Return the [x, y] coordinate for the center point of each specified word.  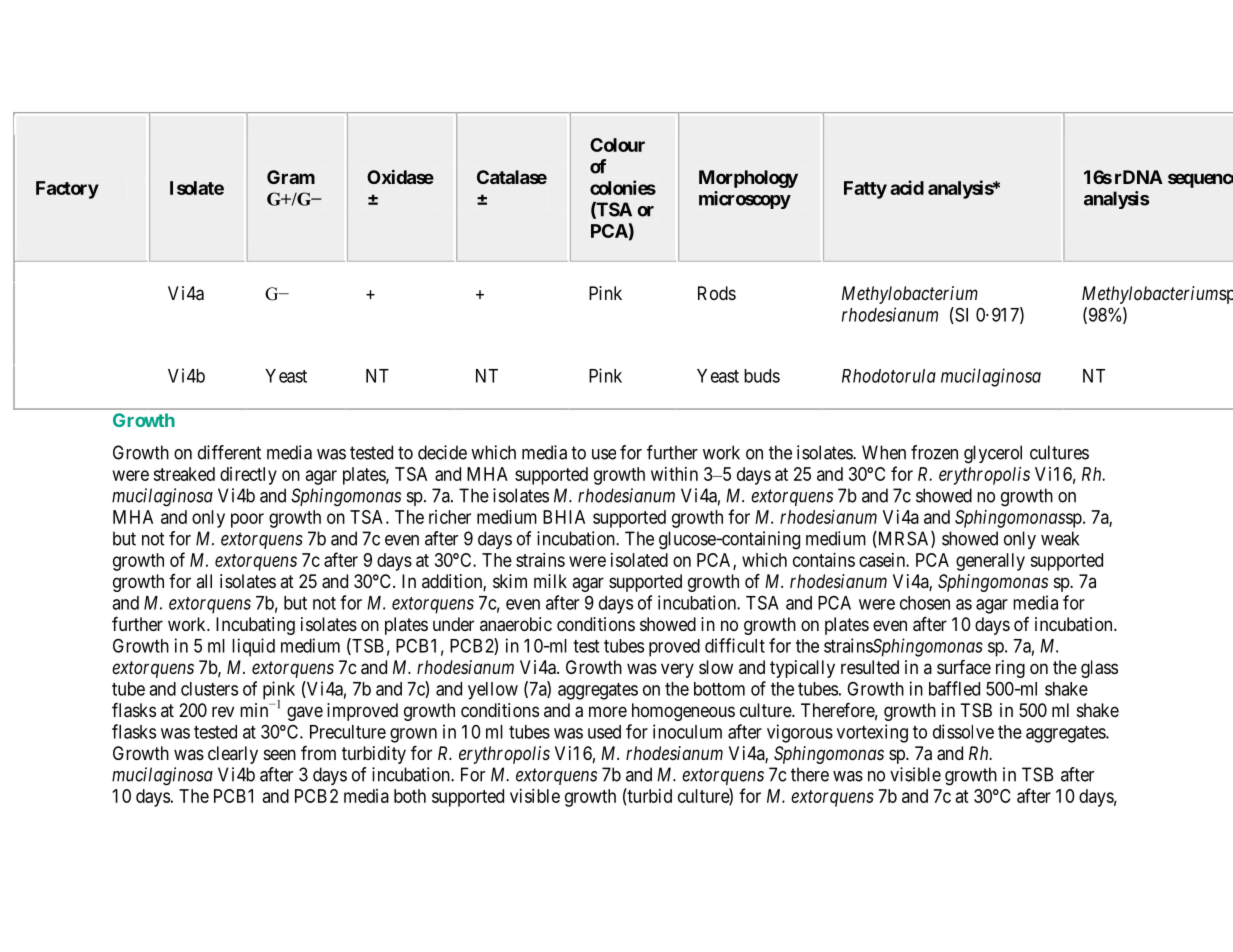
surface [964, 667]
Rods [717, 293]
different [229, 452]
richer [450, 517]
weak [1060, 538]
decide [442, 452]
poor [247, 520]
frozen [934, 452]
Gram [291, 177]
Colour [617, 145]
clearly [233, 755]
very [677, 670]
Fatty [865, 190]
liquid [253, 647]
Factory [67, 190]
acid [907, 187]
